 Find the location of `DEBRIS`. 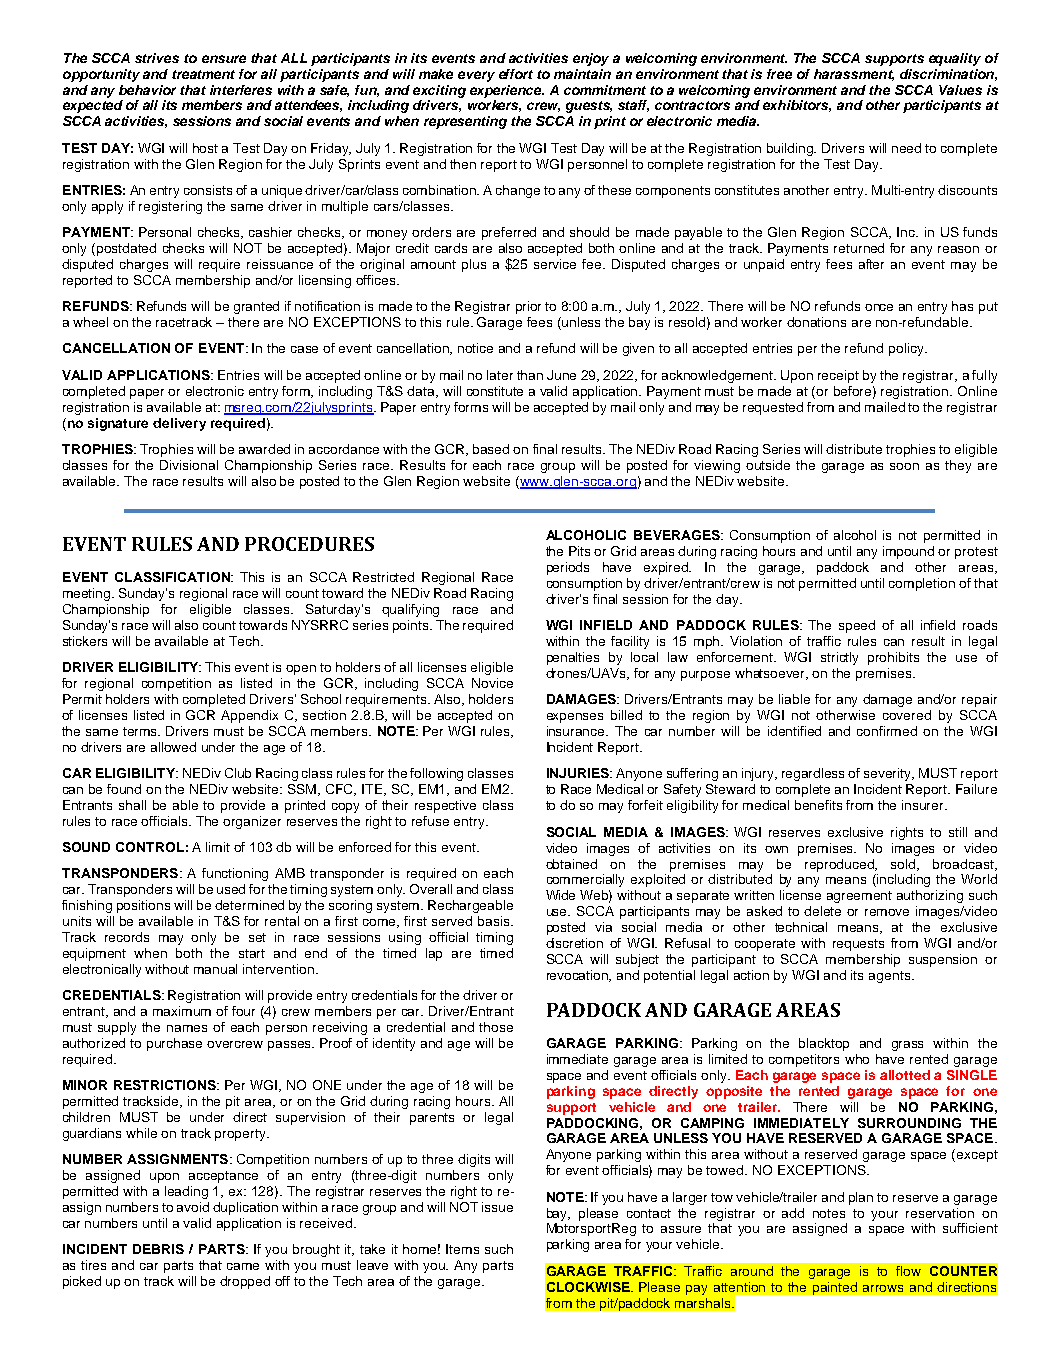

DEBRIS is located at coordinates (158, 1249).
